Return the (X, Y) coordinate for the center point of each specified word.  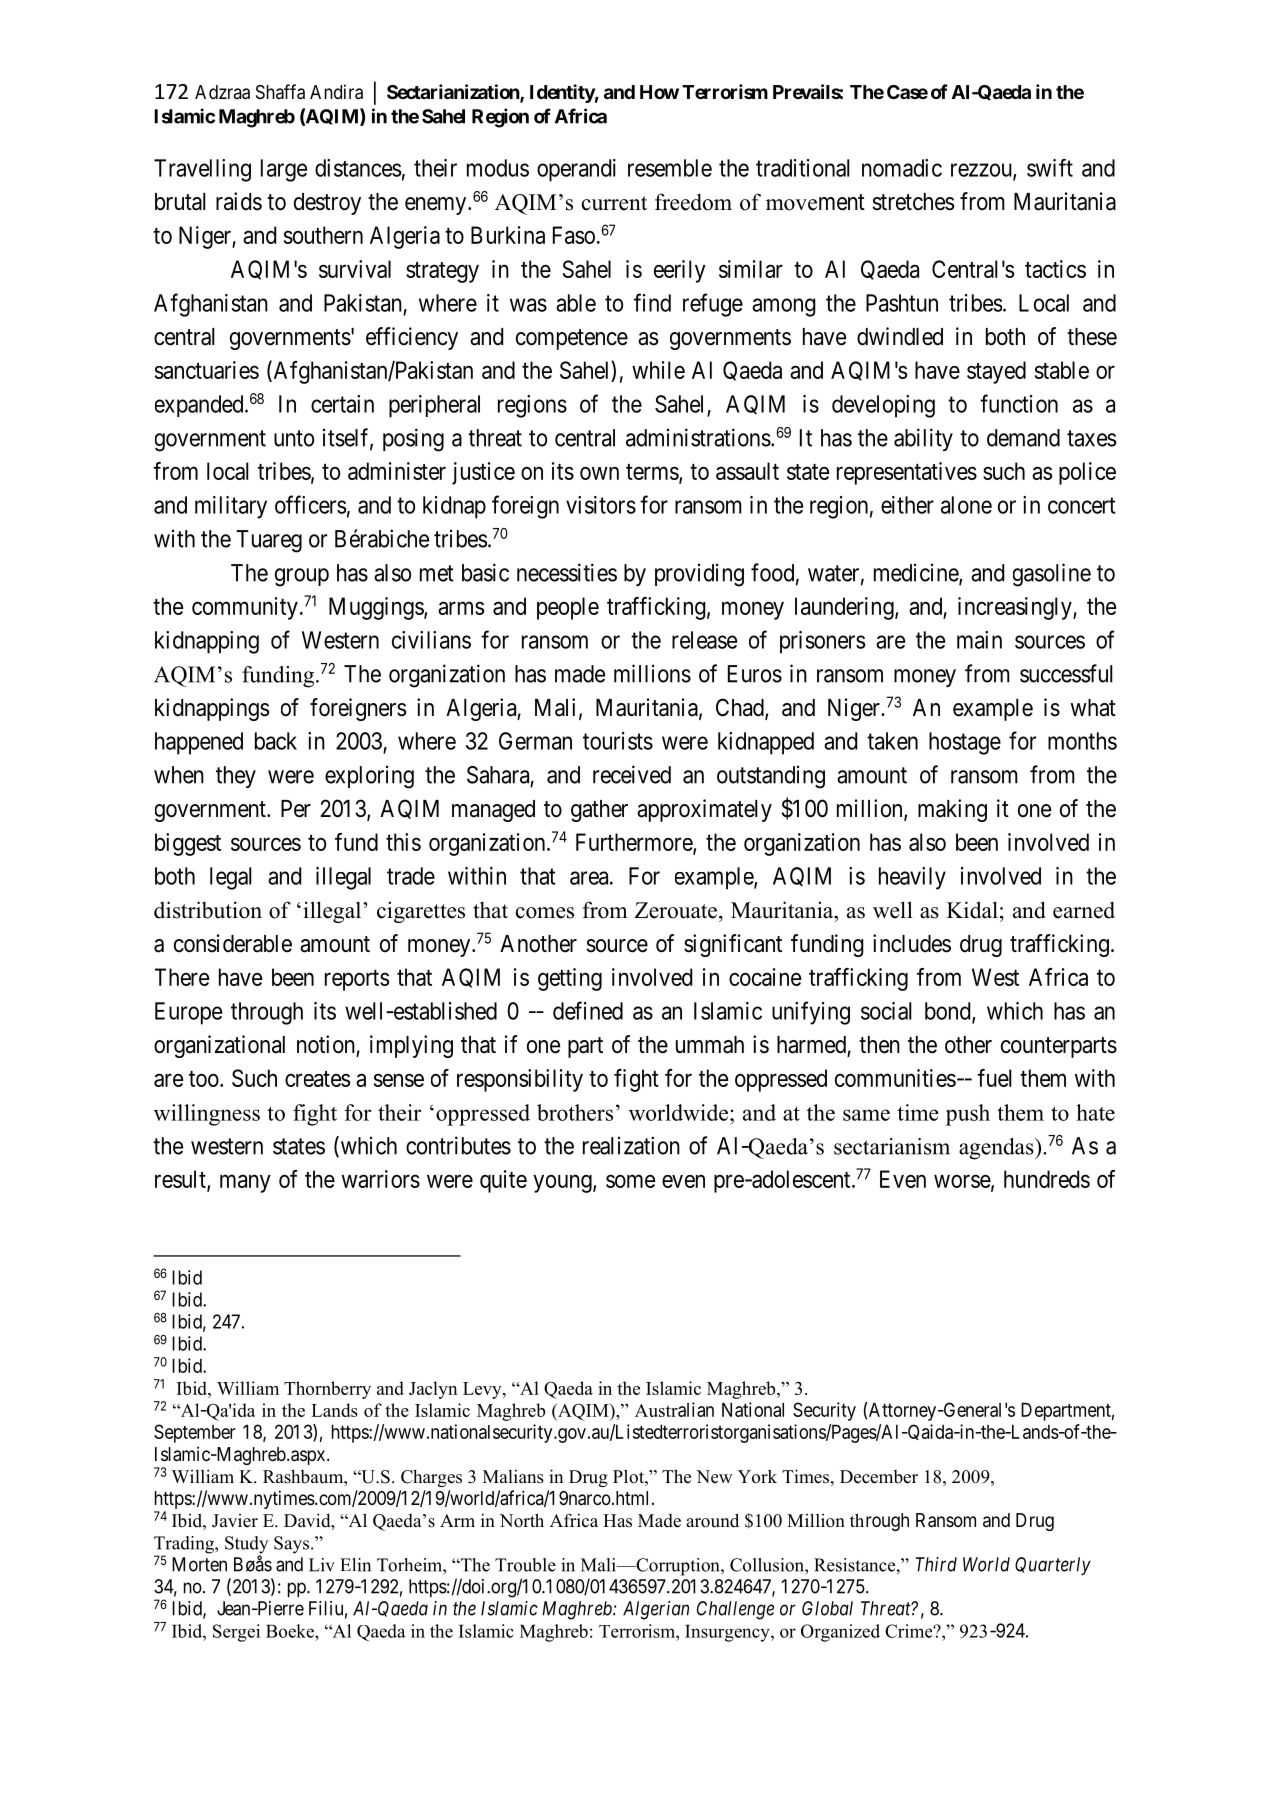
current (614, 203)
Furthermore (635, 843)
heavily (912, 878)
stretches (914, 202)
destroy (327, 204)
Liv (322, 1565)
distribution (208, 910)
